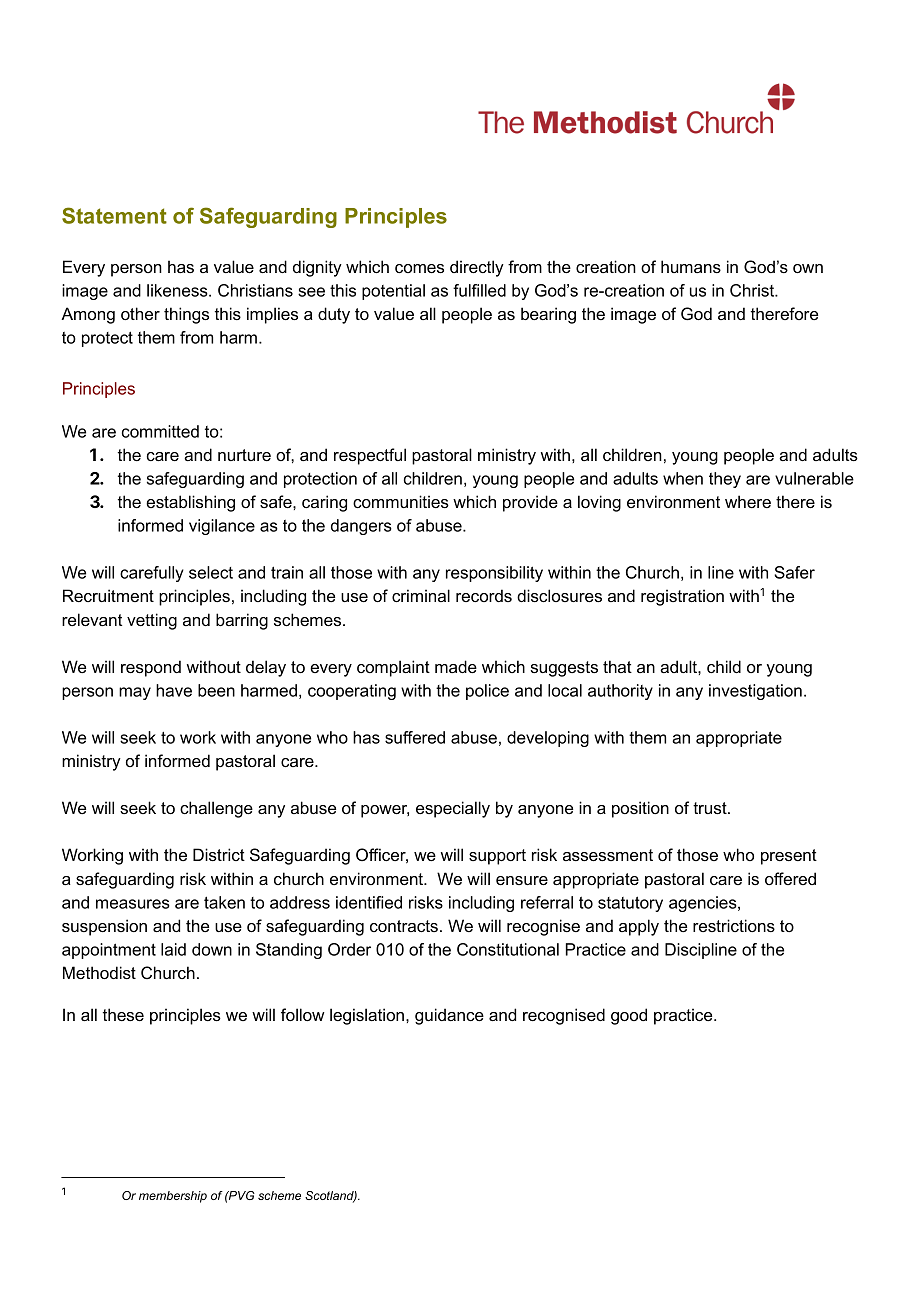 The width and height of the screenshot is (924, 1305). What do you see at coordinates (487, 692) in the screenshot?
I see `police` at bounding box center [487, 692].
